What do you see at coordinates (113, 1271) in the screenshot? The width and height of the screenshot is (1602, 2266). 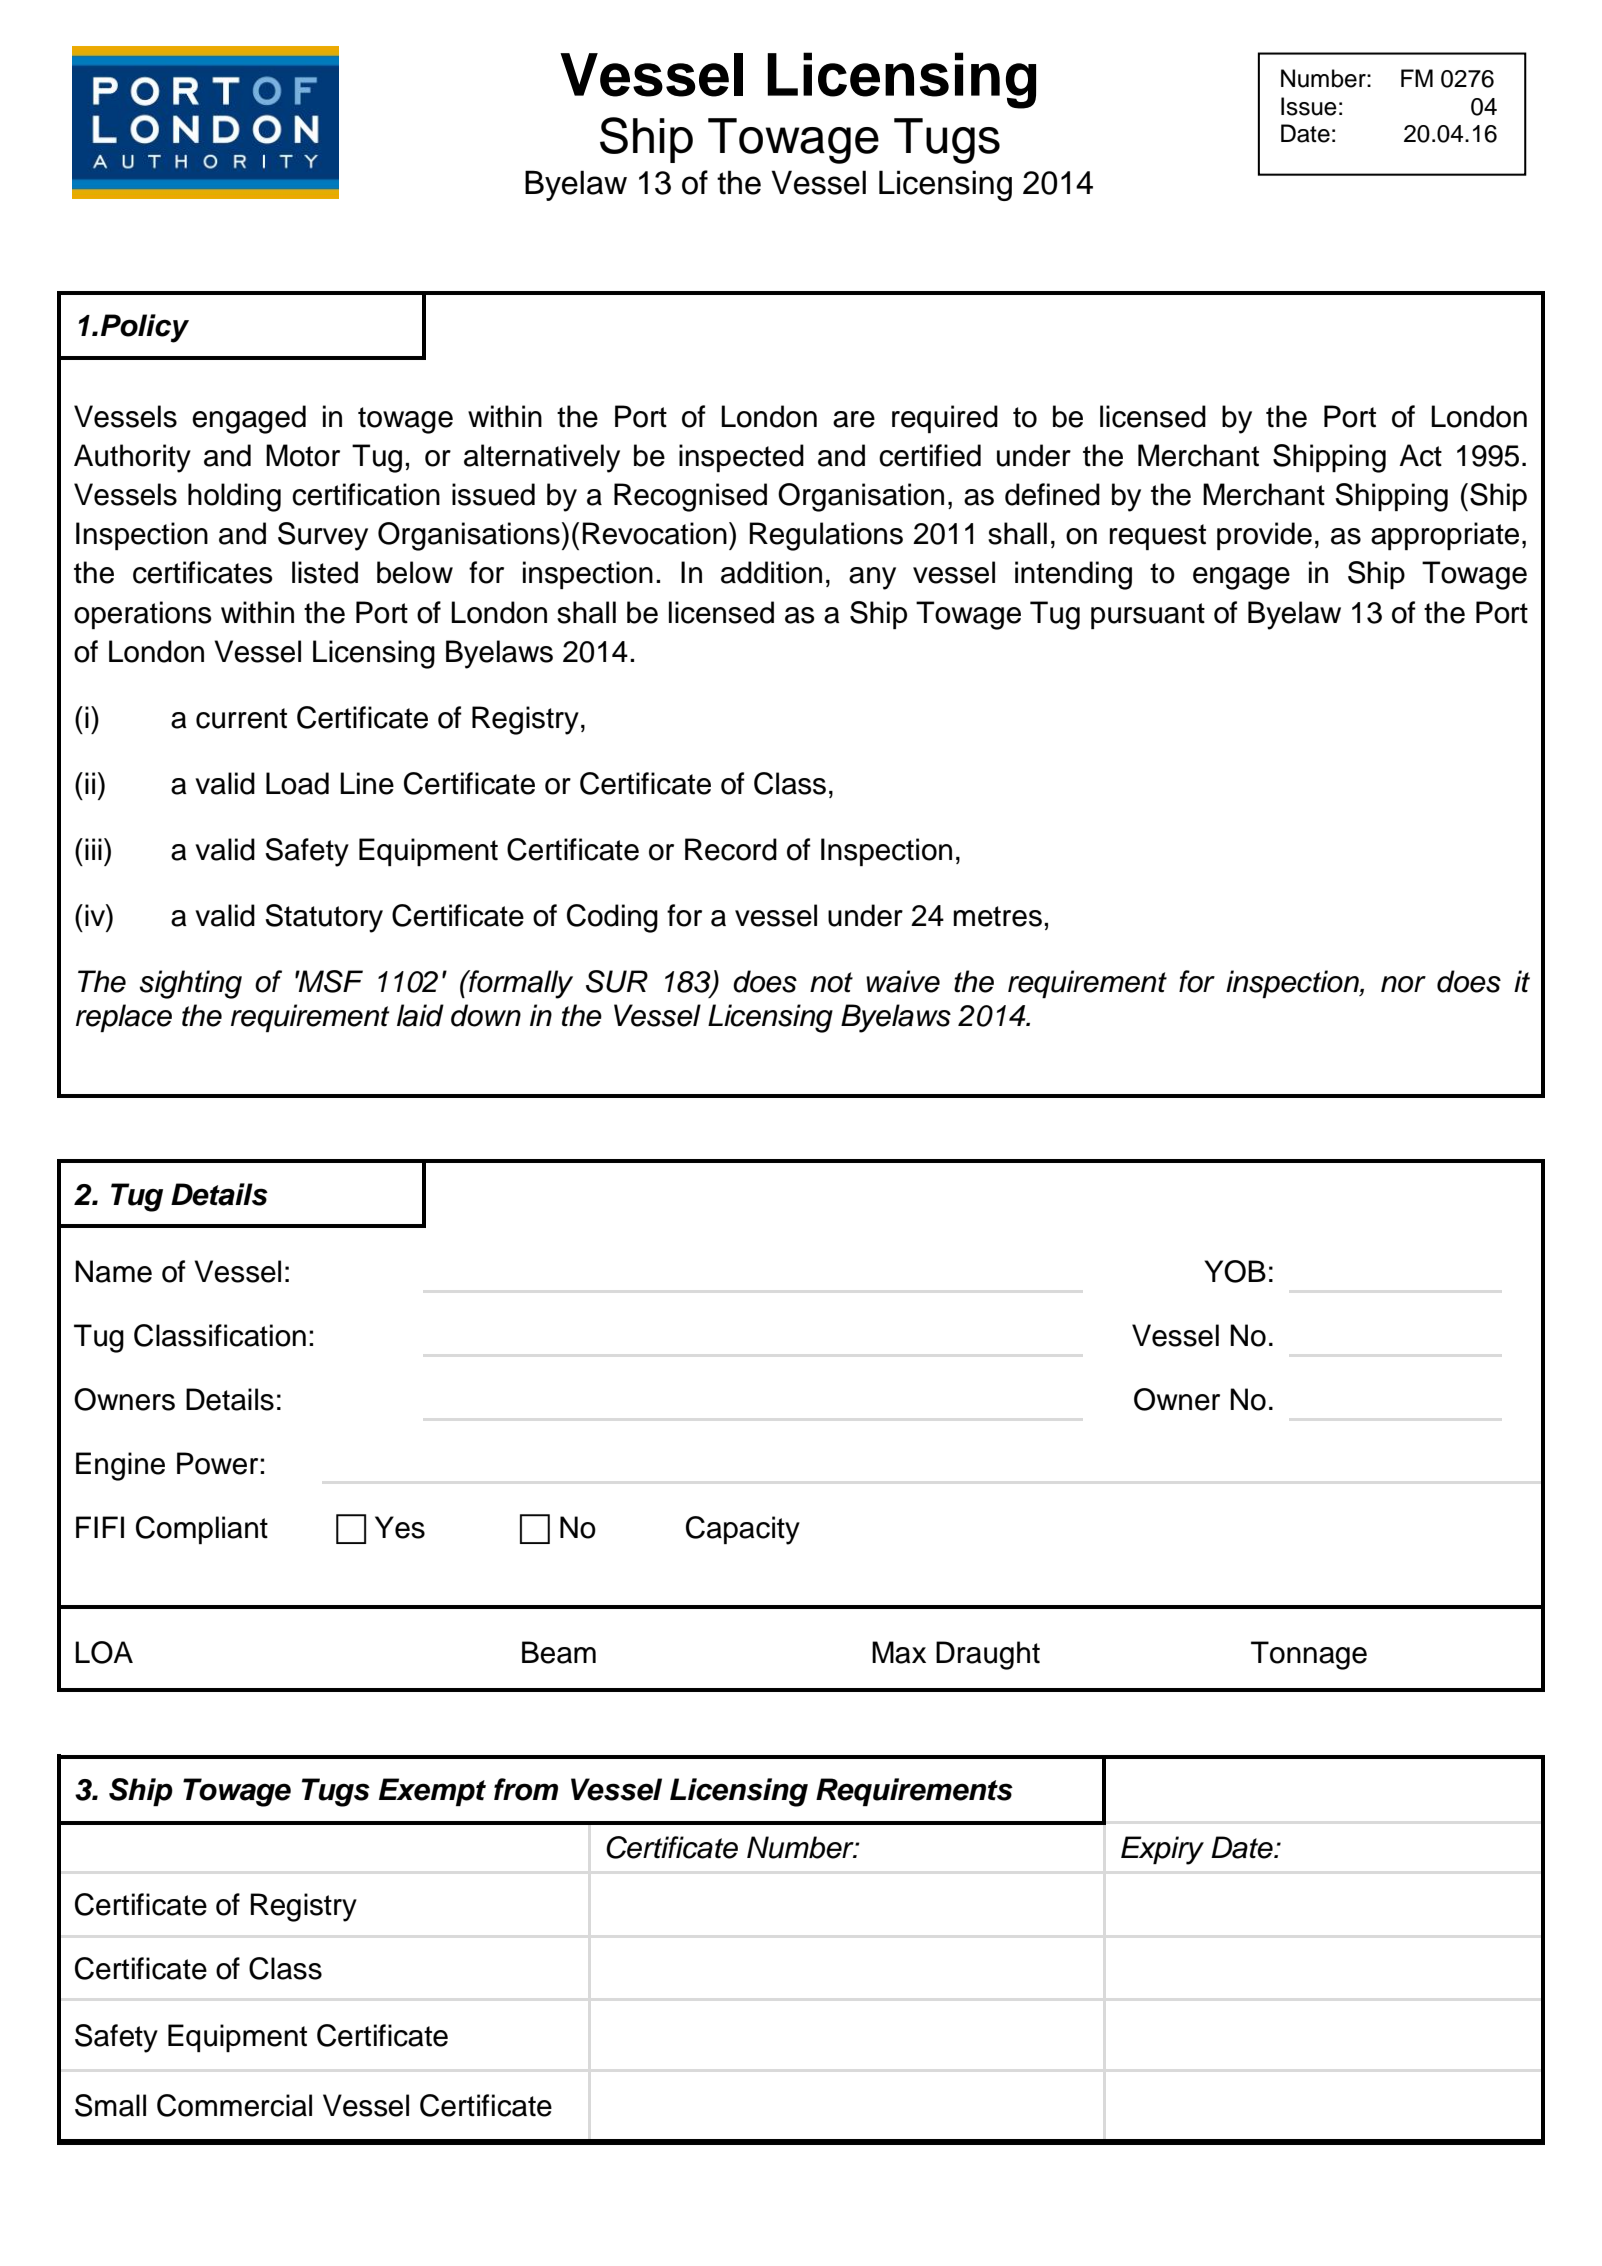 I see `Name` at bounding box center [113, 1271].
